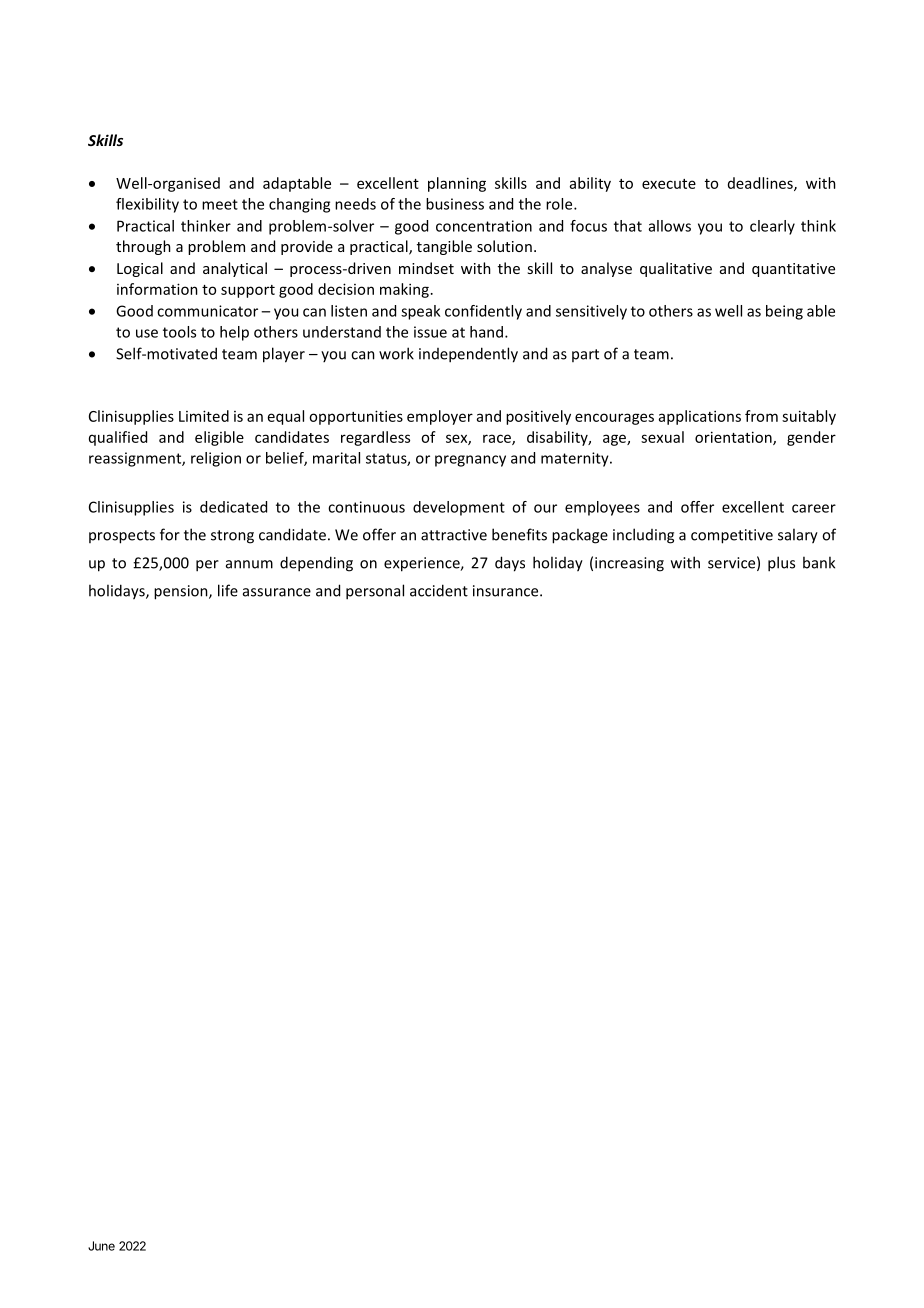 The image size is (924, 1308). I want to click on plus, so click(781, 564).
